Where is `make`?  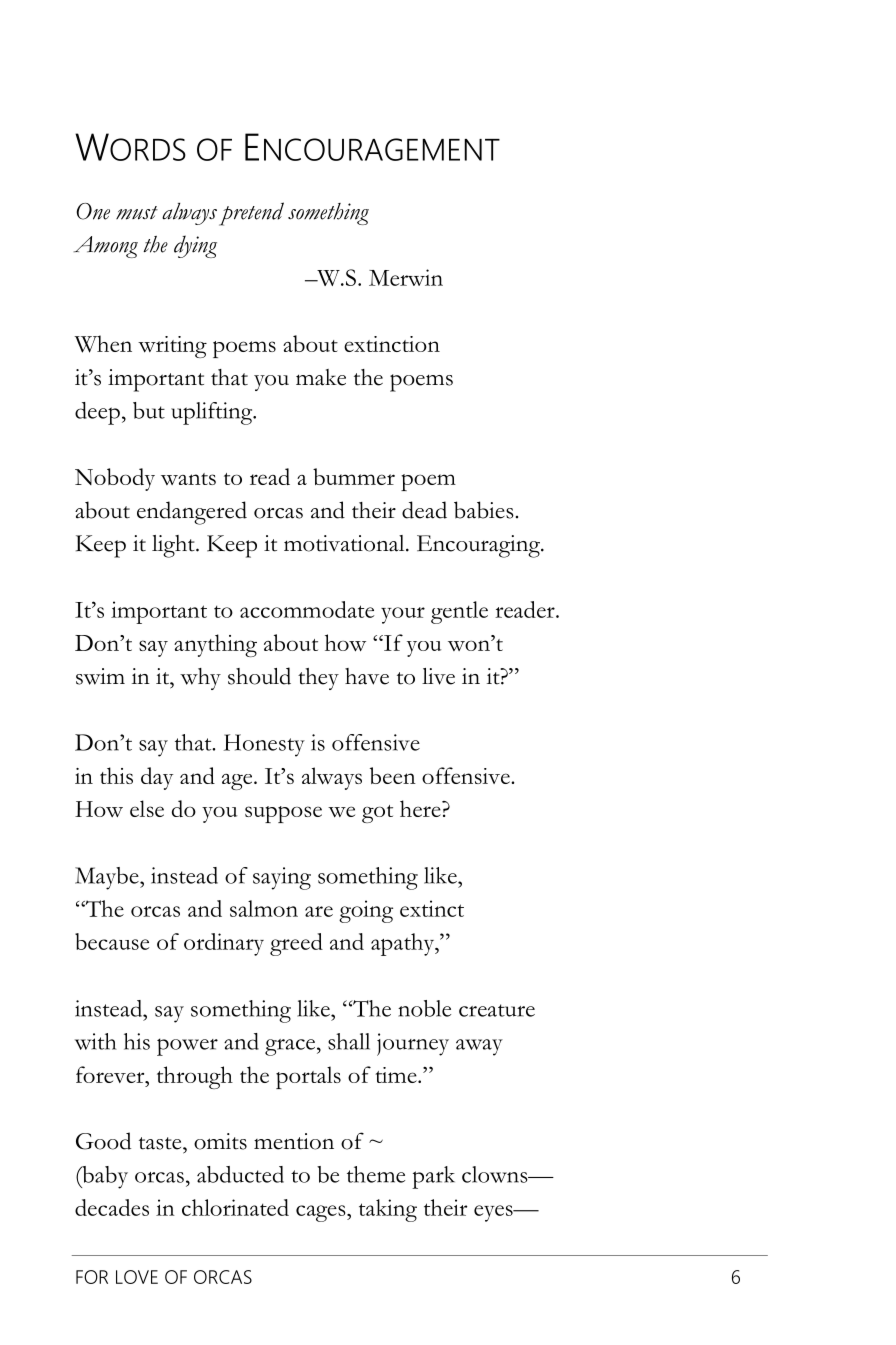 make is located at coordinates (321, 377).
